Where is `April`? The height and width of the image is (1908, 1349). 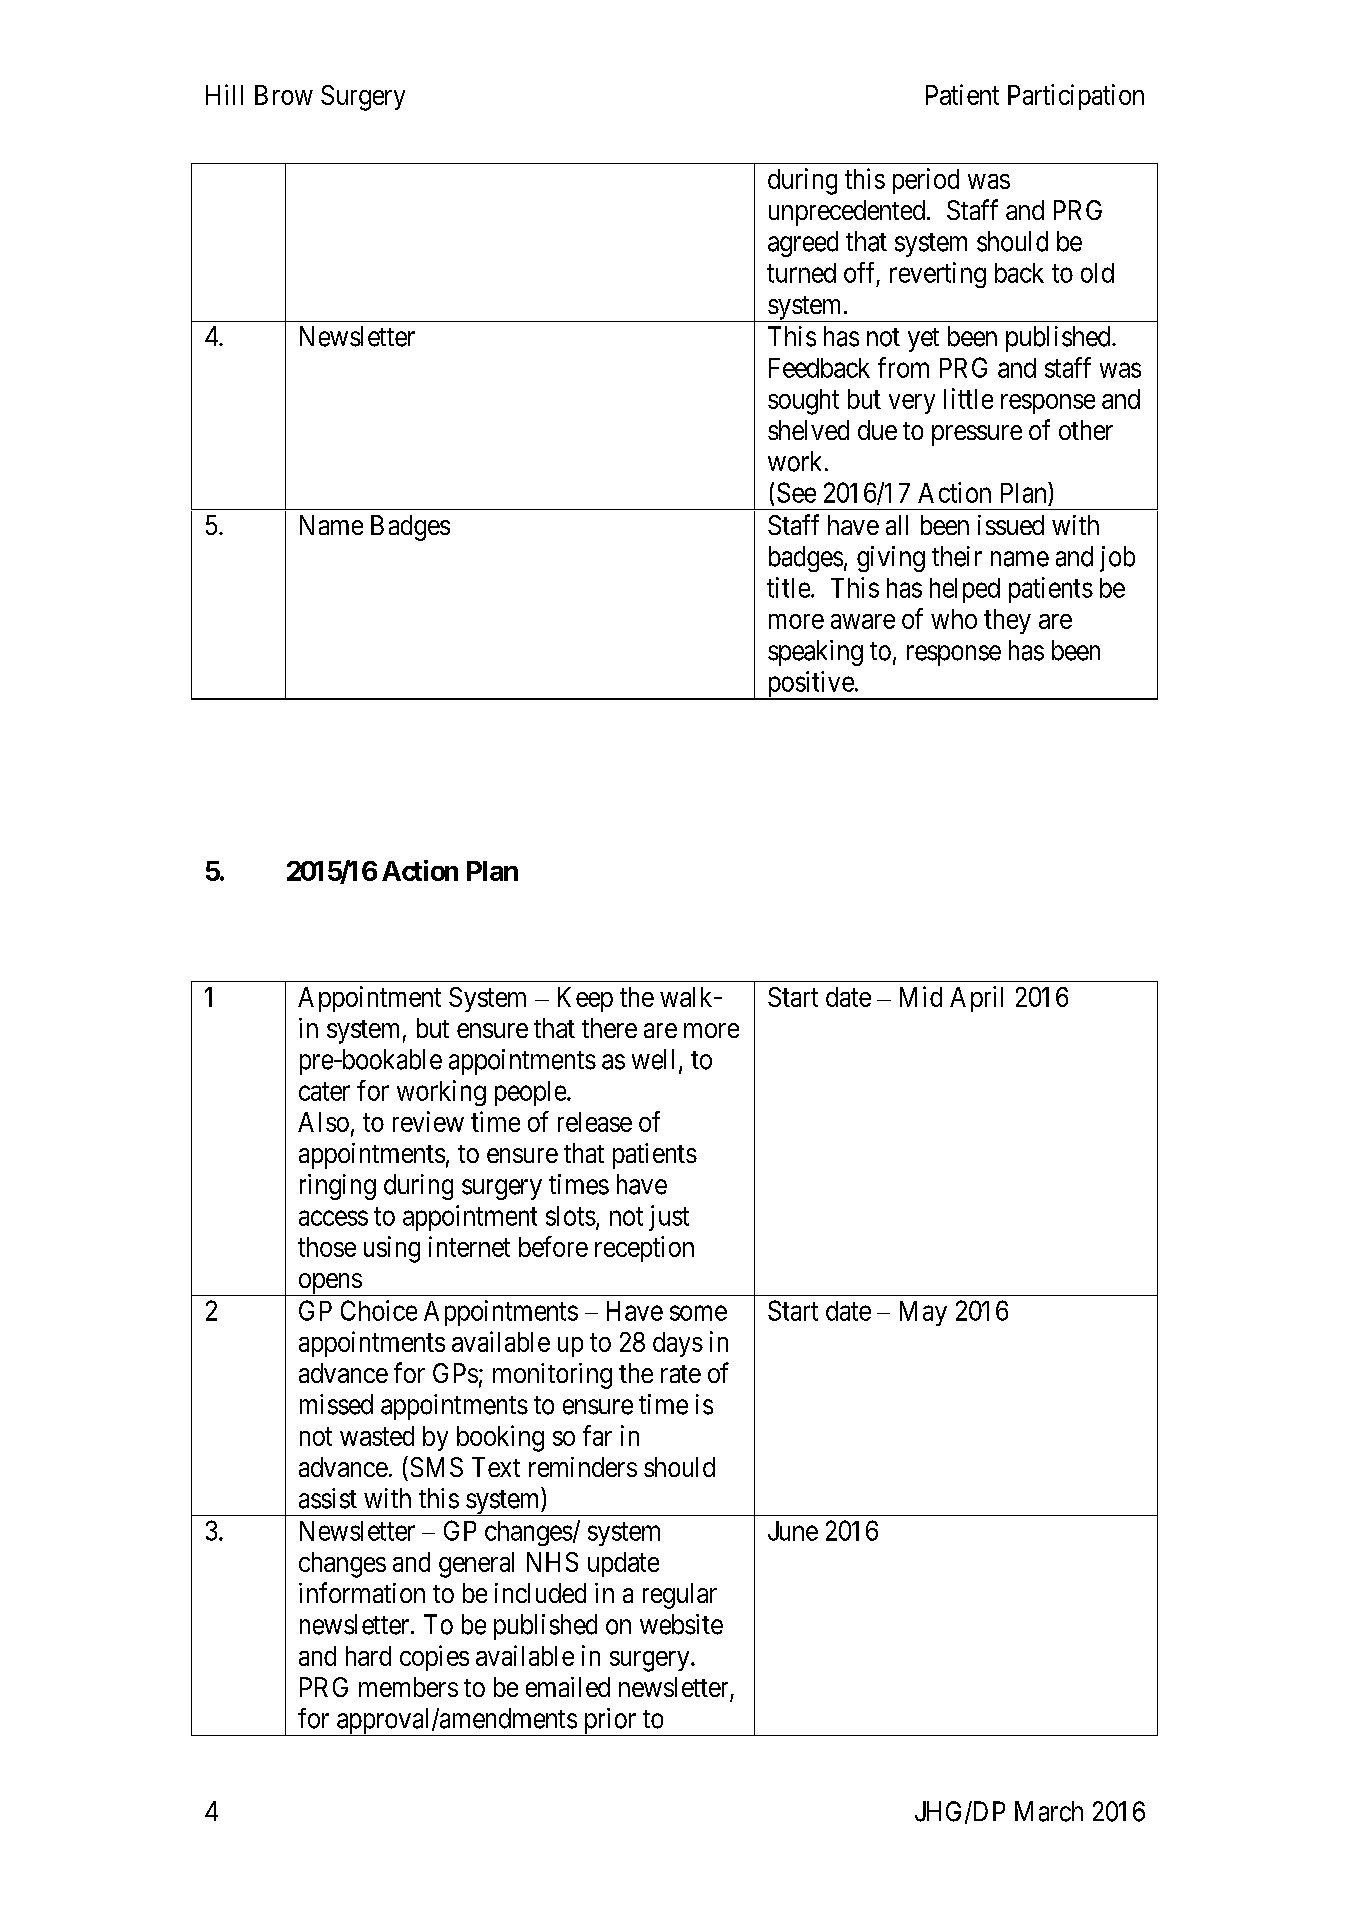
April is located at coordinates (976, 999).
